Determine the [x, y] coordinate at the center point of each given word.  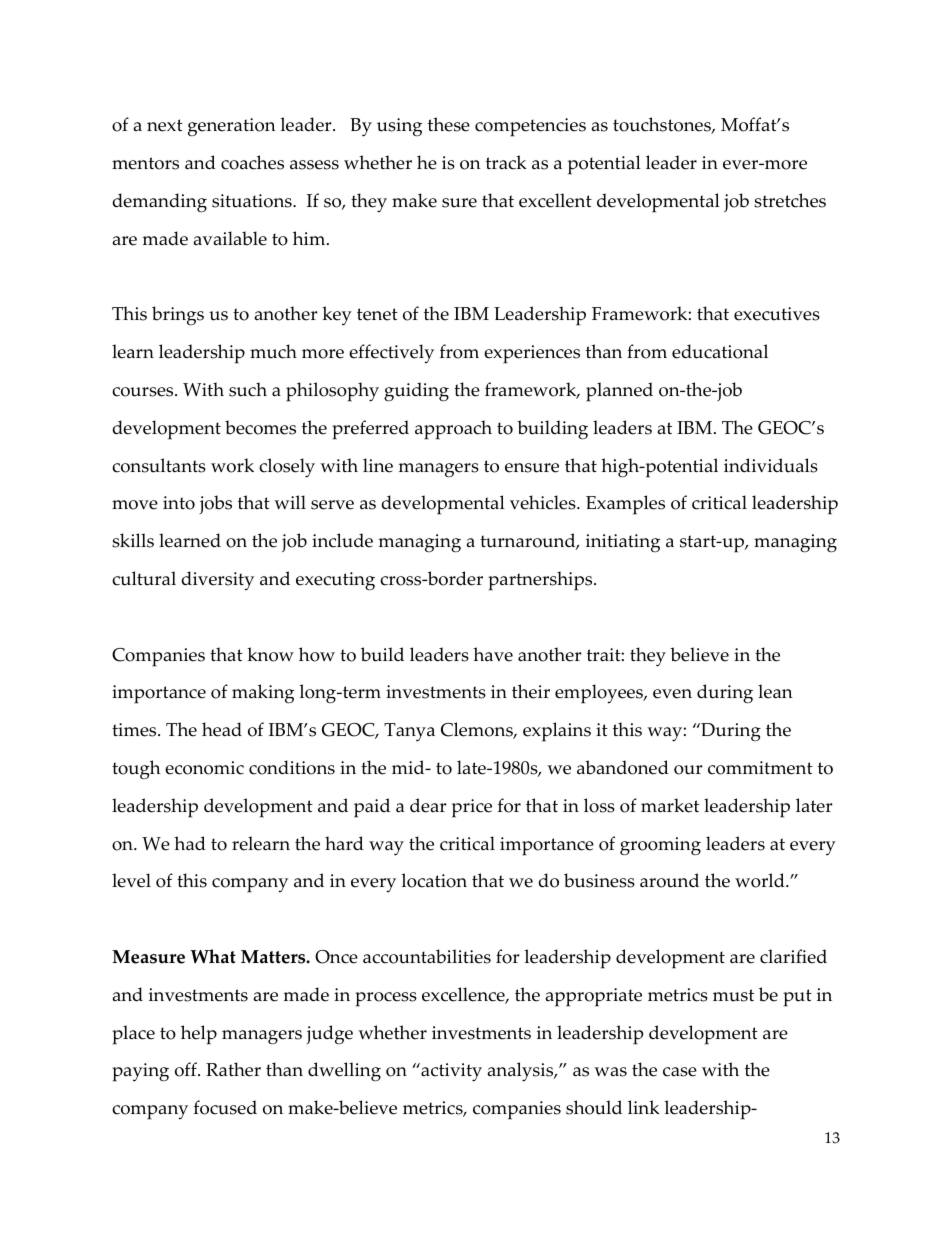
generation [232, 127]
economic [204, 768]
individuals [771, 465]
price [472, 808]
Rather [233, 1069]
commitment [760, 768]
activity [450, 1072]
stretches [790, 200]
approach [453, 430]
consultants [159, 465]
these [449, 124]
